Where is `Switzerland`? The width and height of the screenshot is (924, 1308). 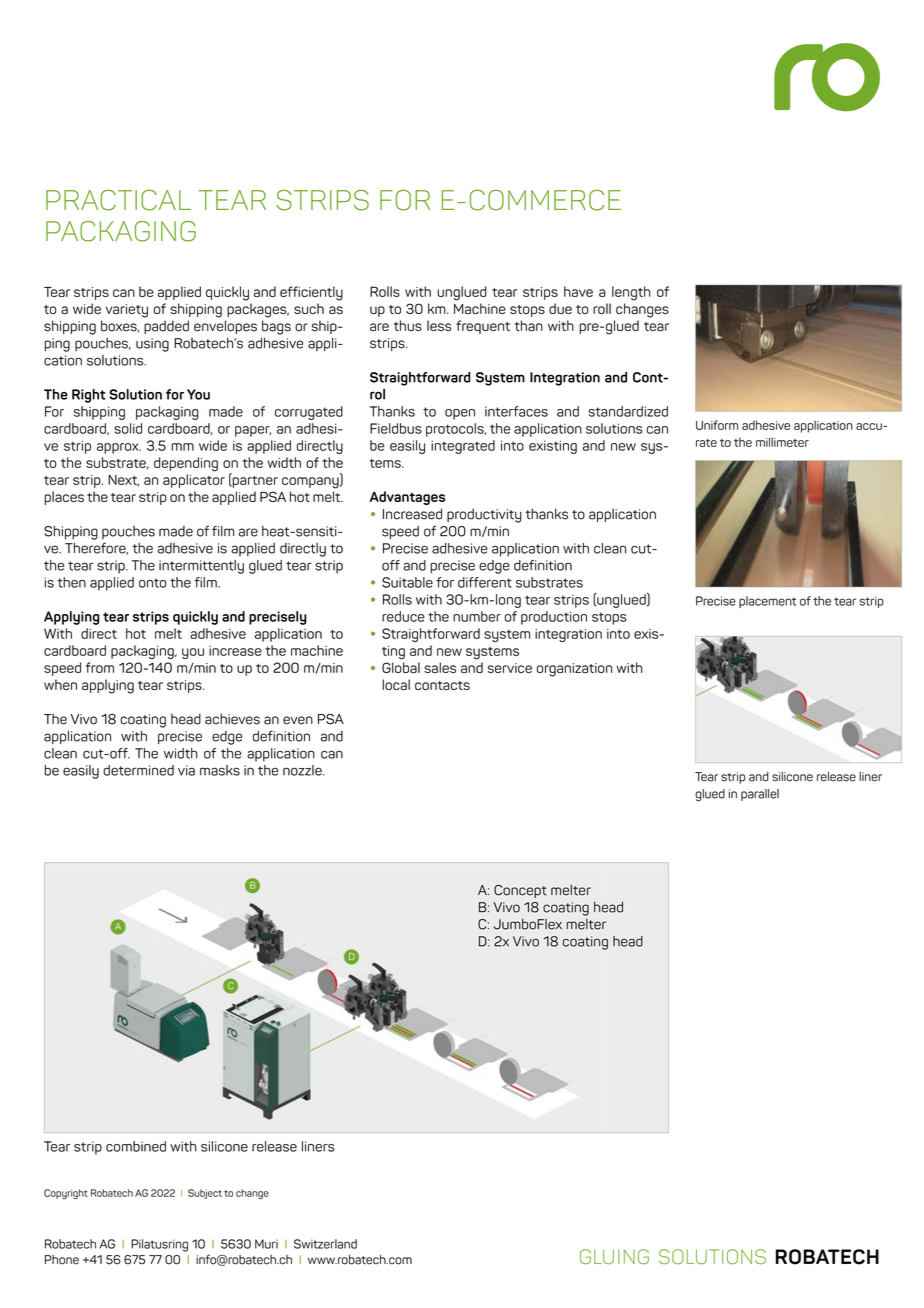 Switzerland is located at coordinates (325, 1244).
